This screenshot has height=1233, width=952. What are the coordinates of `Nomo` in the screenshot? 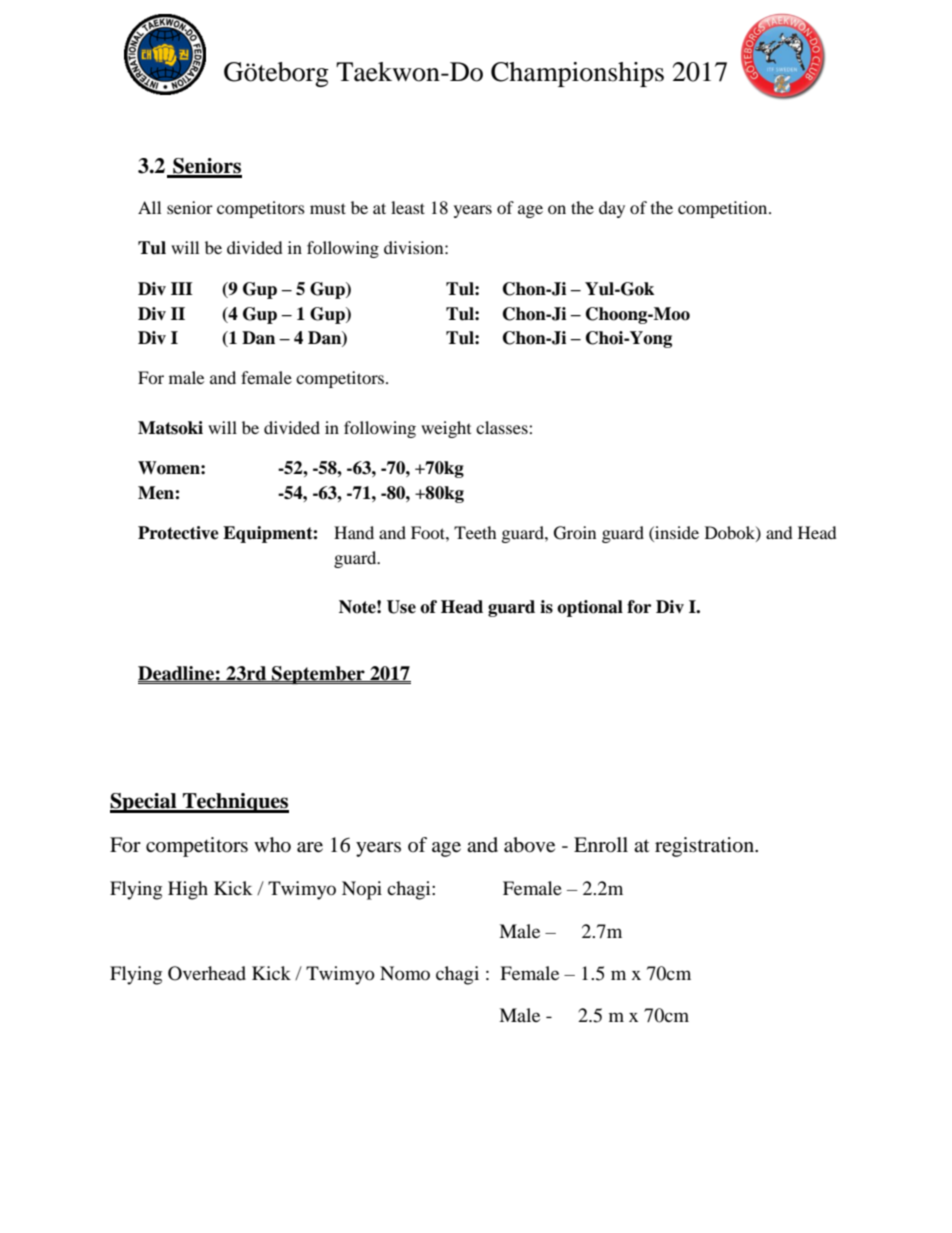 It's located at (405, 973).
